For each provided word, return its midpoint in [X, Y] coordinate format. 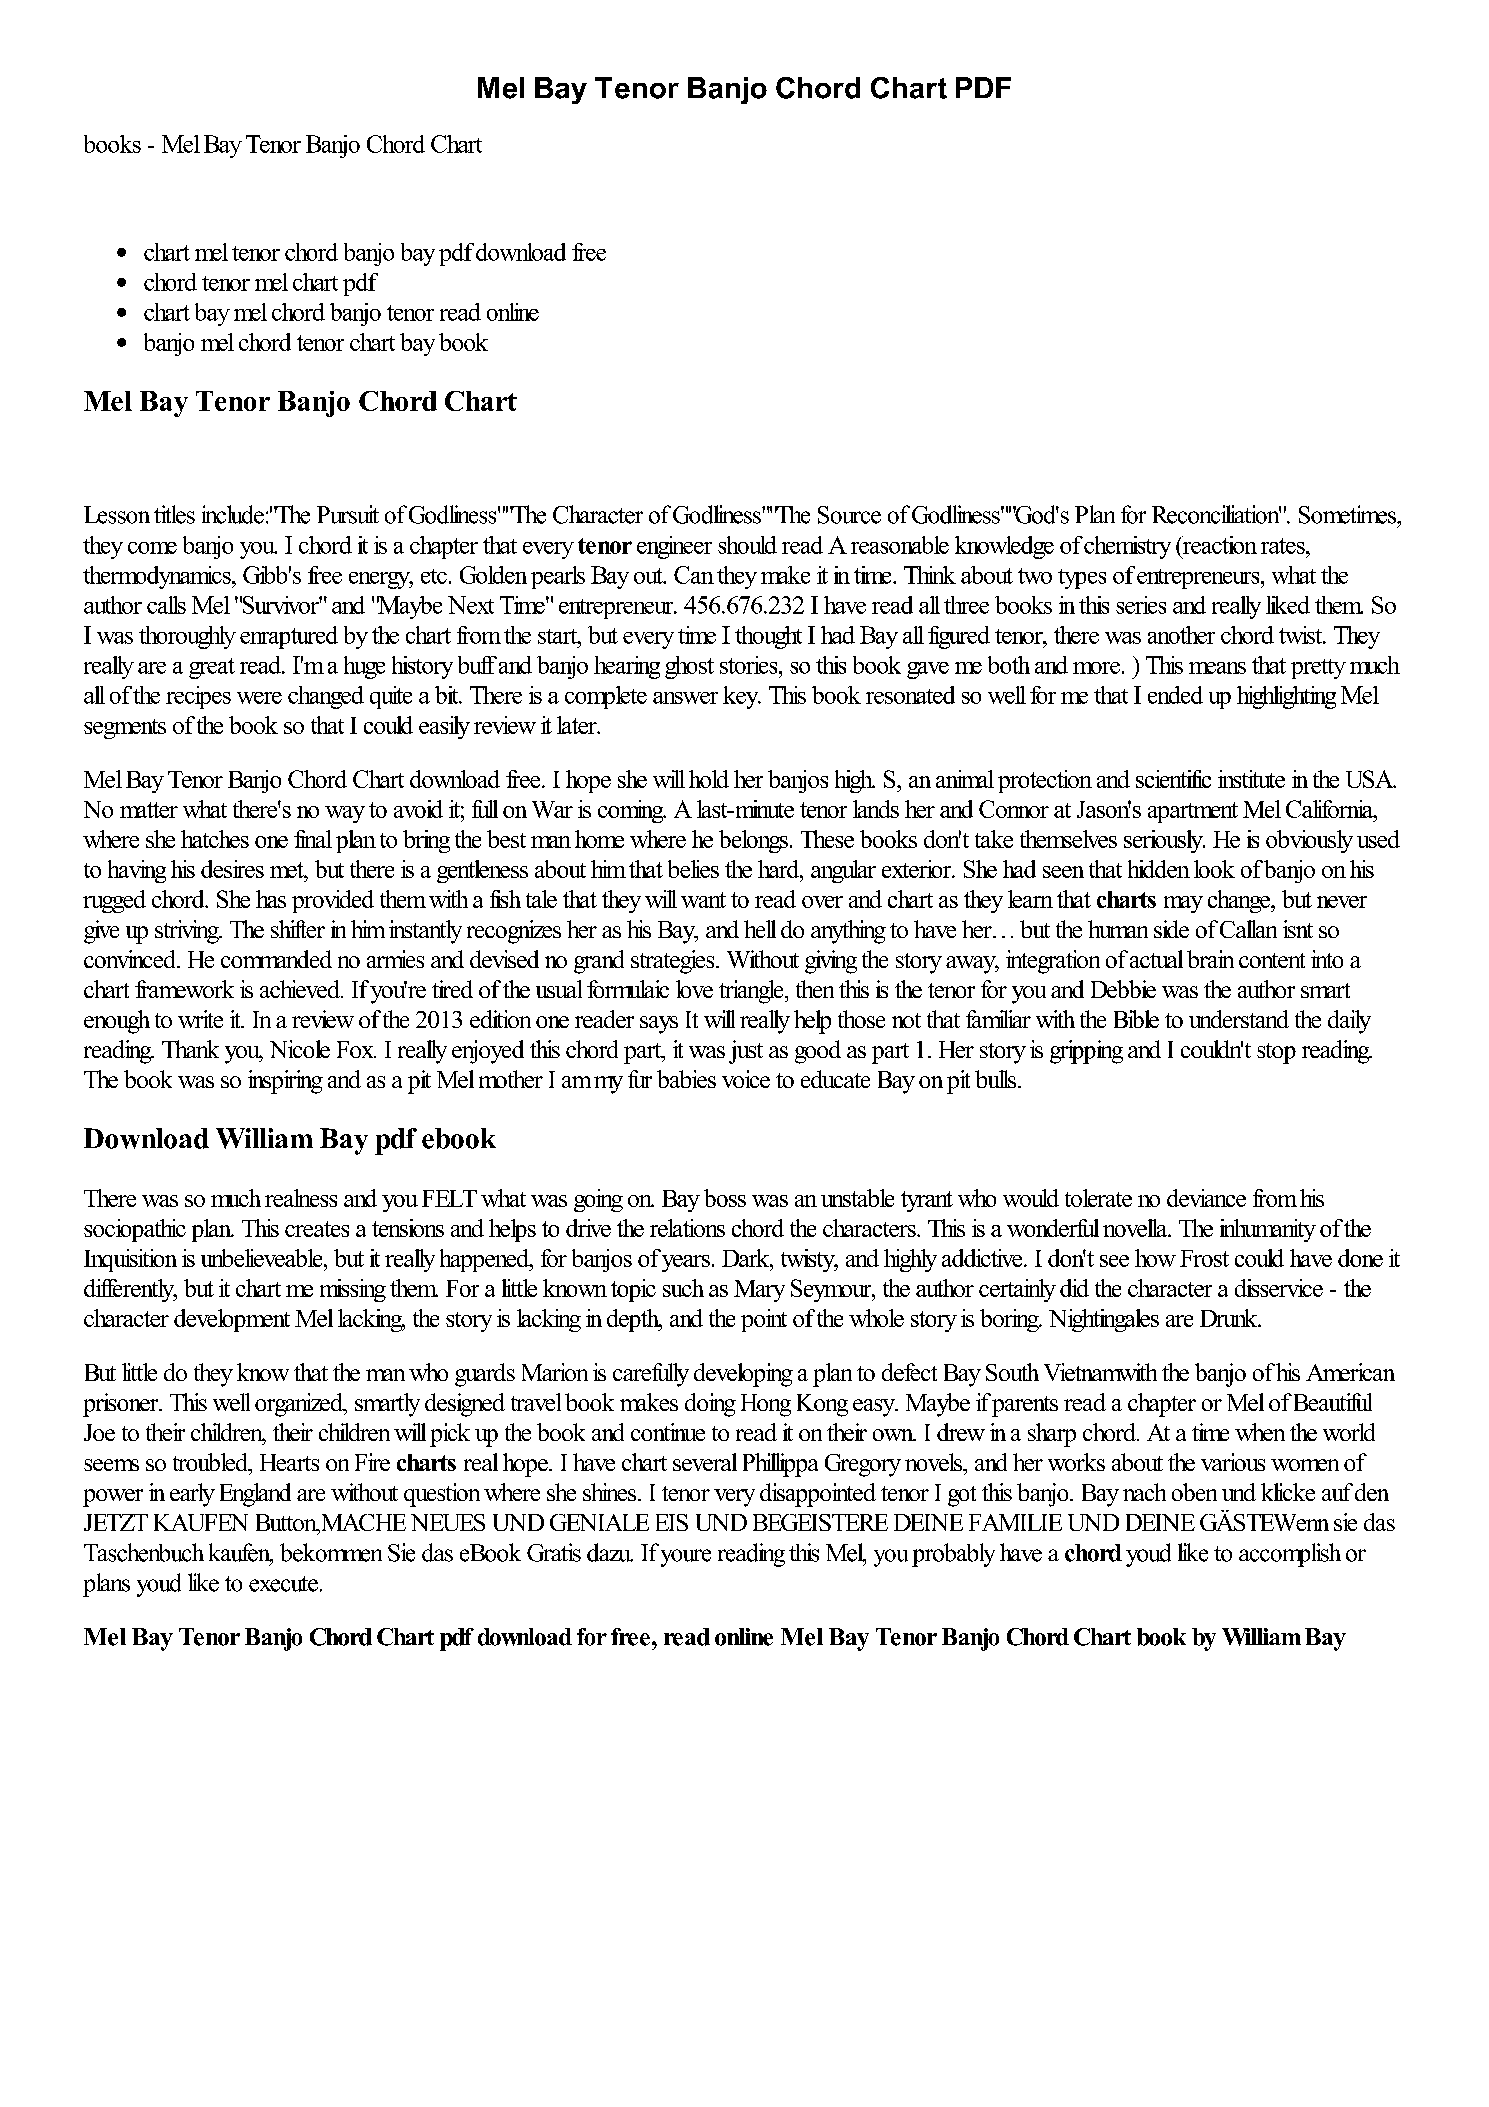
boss [725, 1198]
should [747, 545]
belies [693, 869]
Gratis [554, 1552]
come [152, 548]
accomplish [1290, 1555]
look [1214, 869]
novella [1136, 1228]
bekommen [331, 1552]
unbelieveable [263, 1258]
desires [232, 869]
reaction [1218, 545]
